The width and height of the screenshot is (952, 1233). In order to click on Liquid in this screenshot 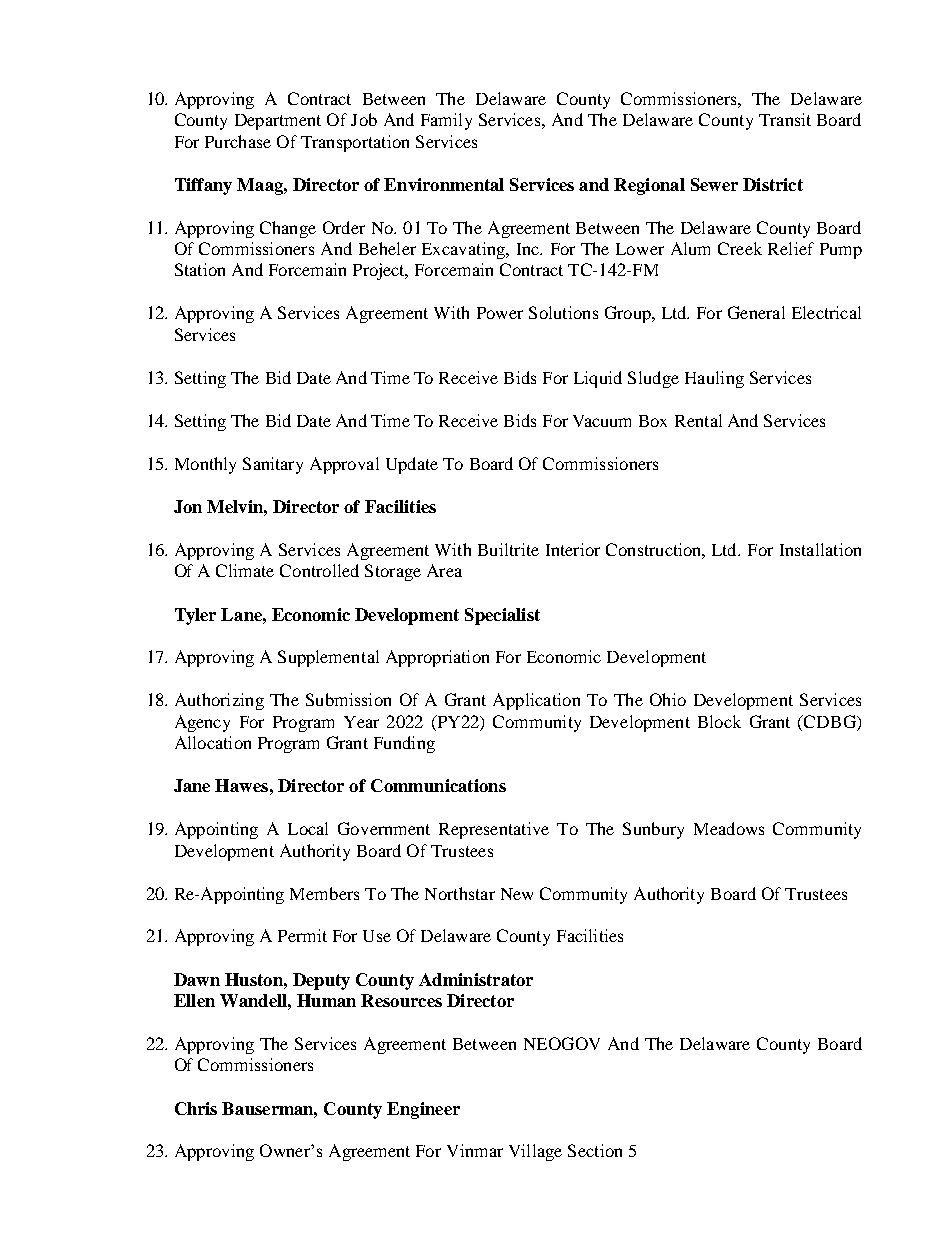, I will do `click(598, 379)`.
